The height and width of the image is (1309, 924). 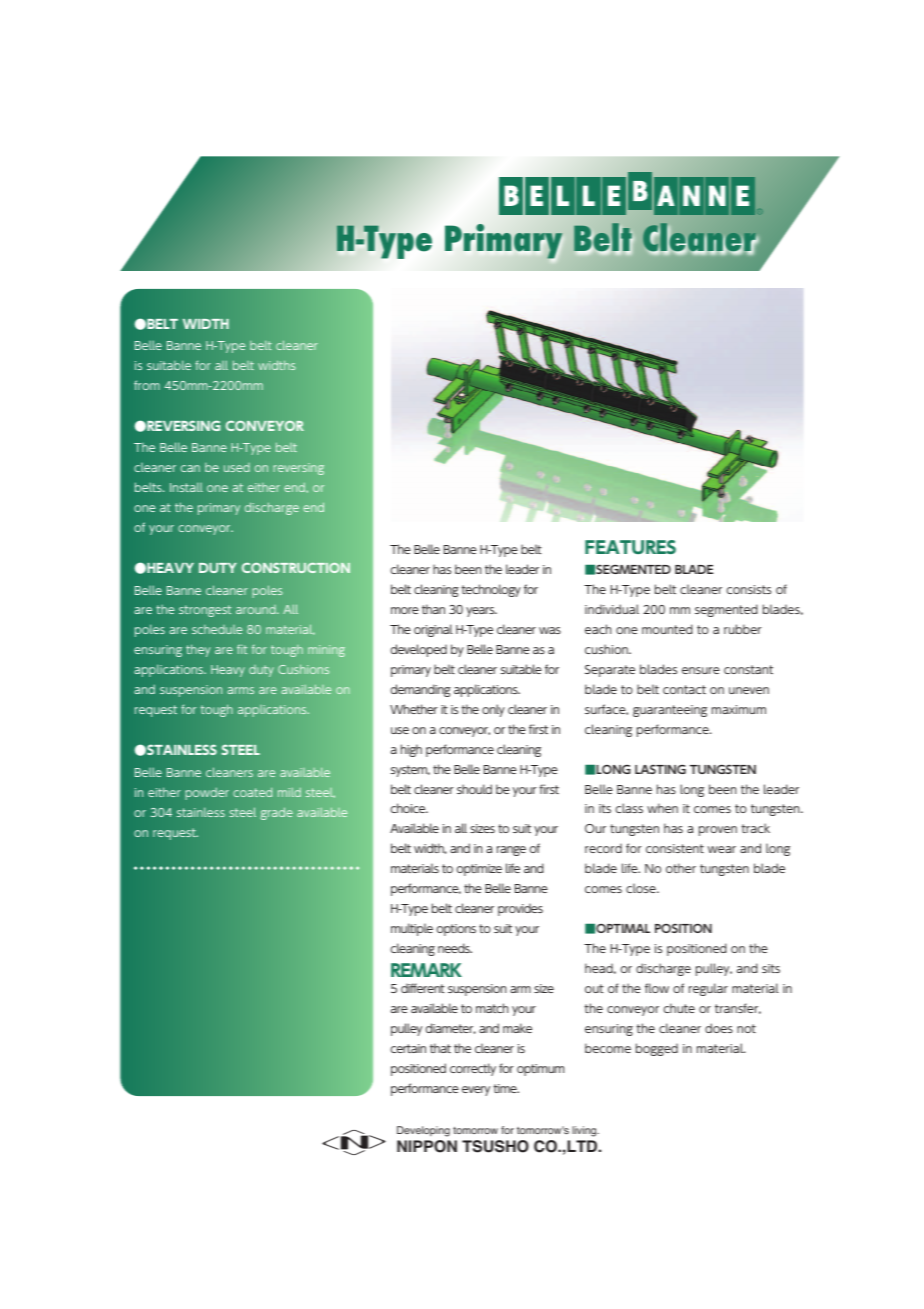 I want to click on powder, so click(x=207, y=793).
